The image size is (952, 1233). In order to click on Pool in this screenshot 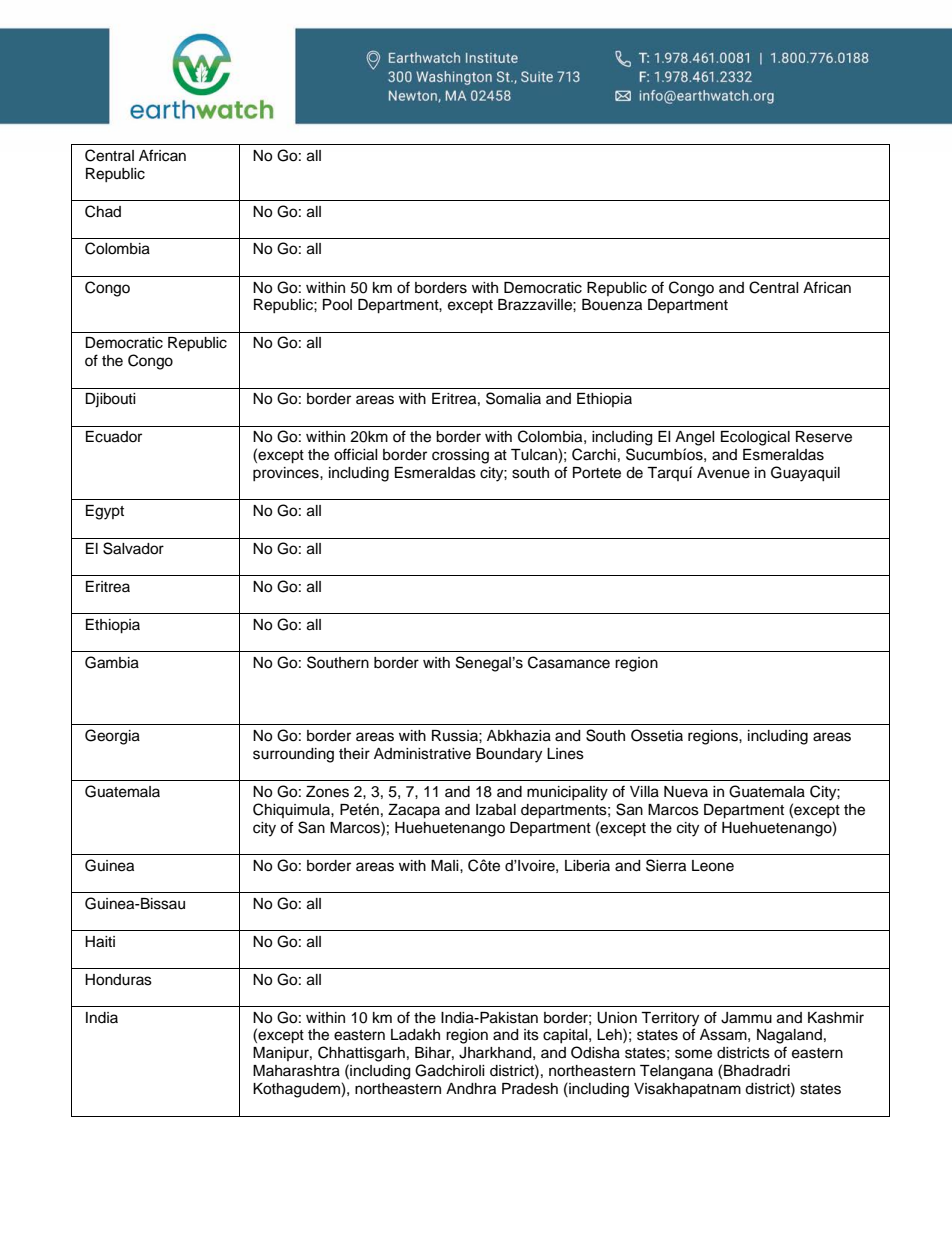, I will do `click(337, 305)`.
